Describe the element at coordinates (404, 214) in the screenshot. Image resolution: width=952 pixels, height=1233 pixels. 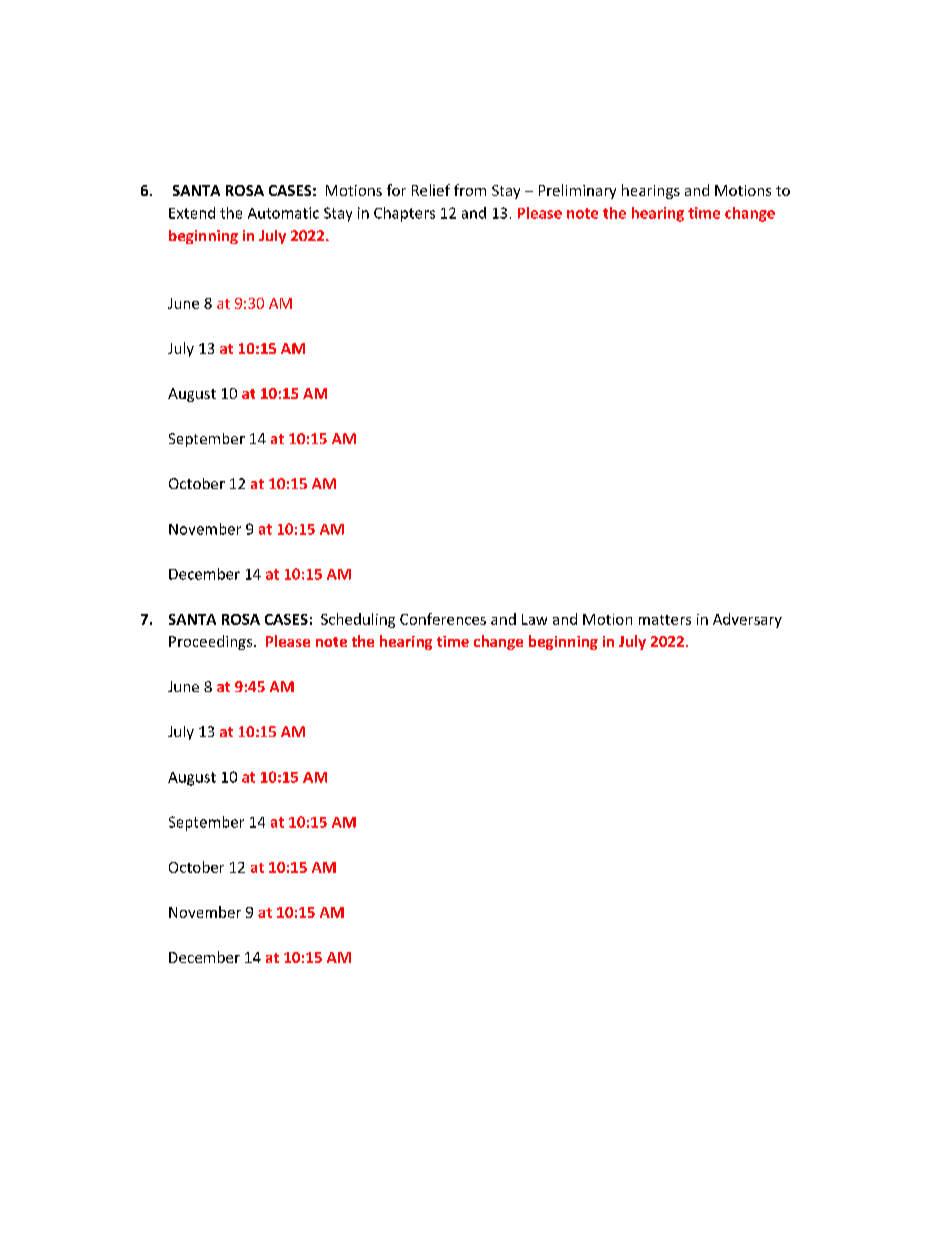
I see `Chapters` at that location.
